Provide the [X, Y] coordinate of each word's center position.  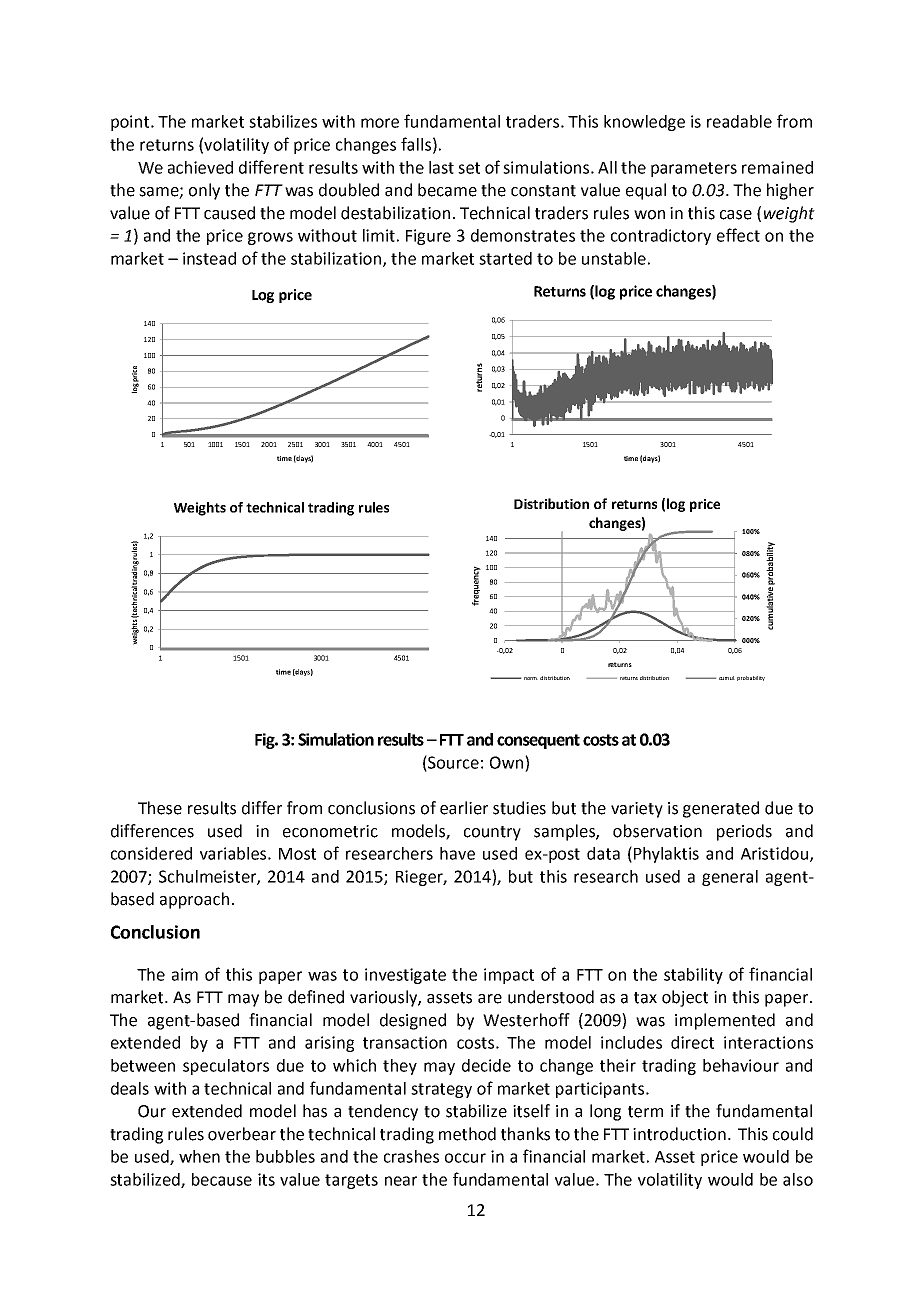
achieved [200, 167]
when [199, 1156]
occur [465, 1158]
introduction [679, 1134]
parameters [694, 169]
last [441, 167]
